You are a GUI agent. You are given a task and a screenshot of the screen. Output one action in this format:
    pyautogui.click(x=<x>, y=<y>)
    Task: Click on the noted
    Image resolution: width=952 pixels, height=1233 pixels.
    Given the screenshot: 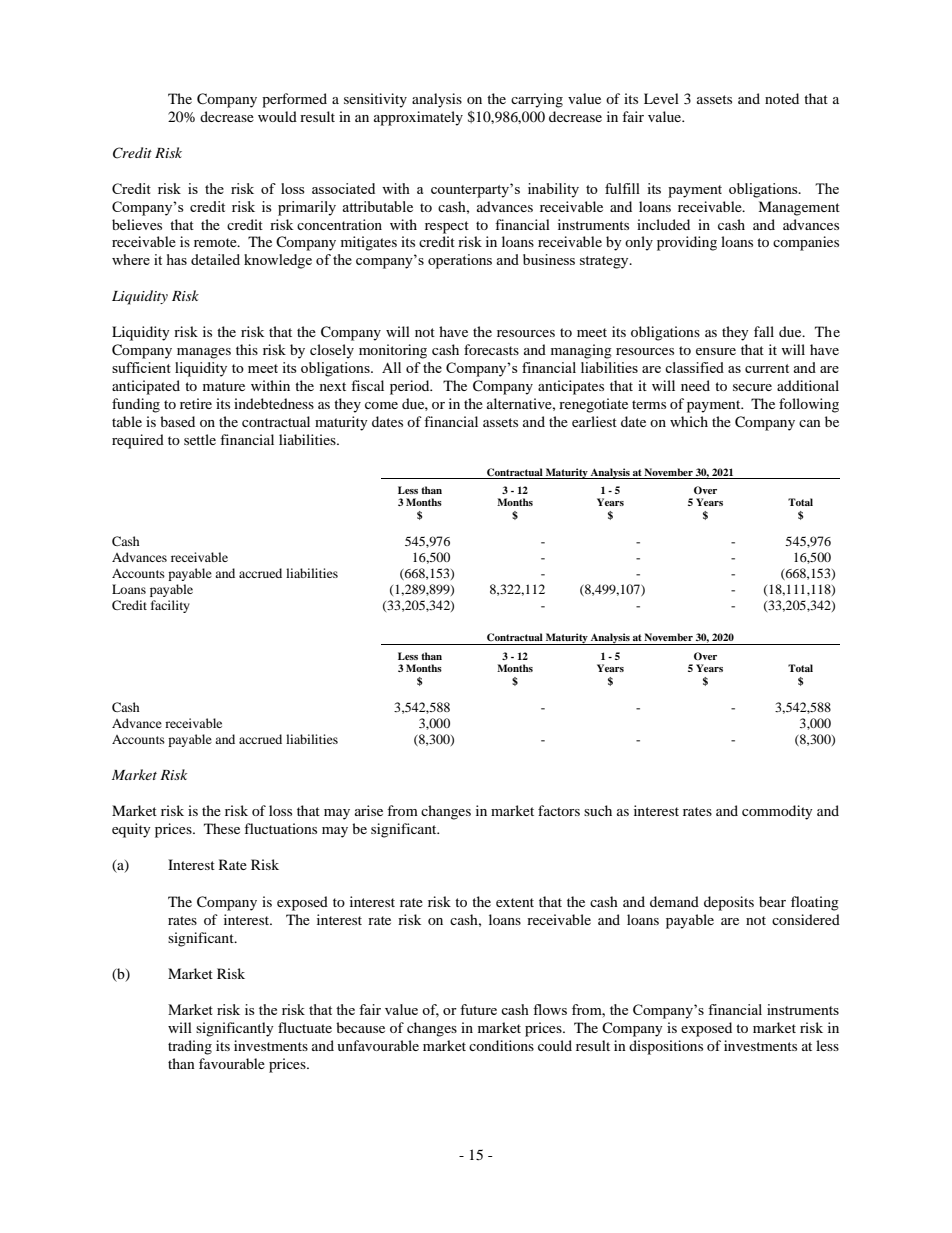 What is the action you would take?
    pyautogui.click(x=782, y=98)
